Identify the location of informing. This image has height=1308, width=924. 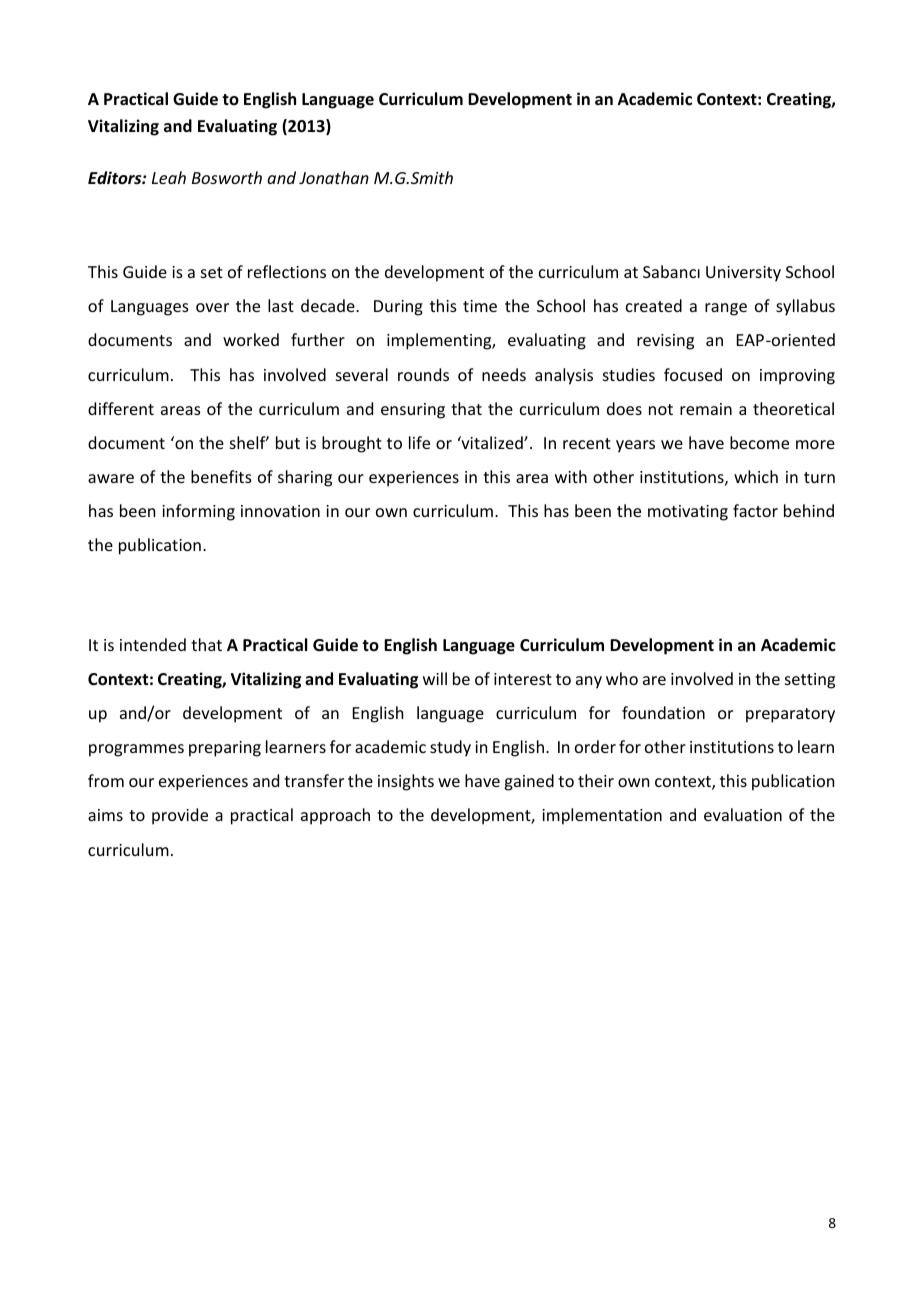
(198, 512).
